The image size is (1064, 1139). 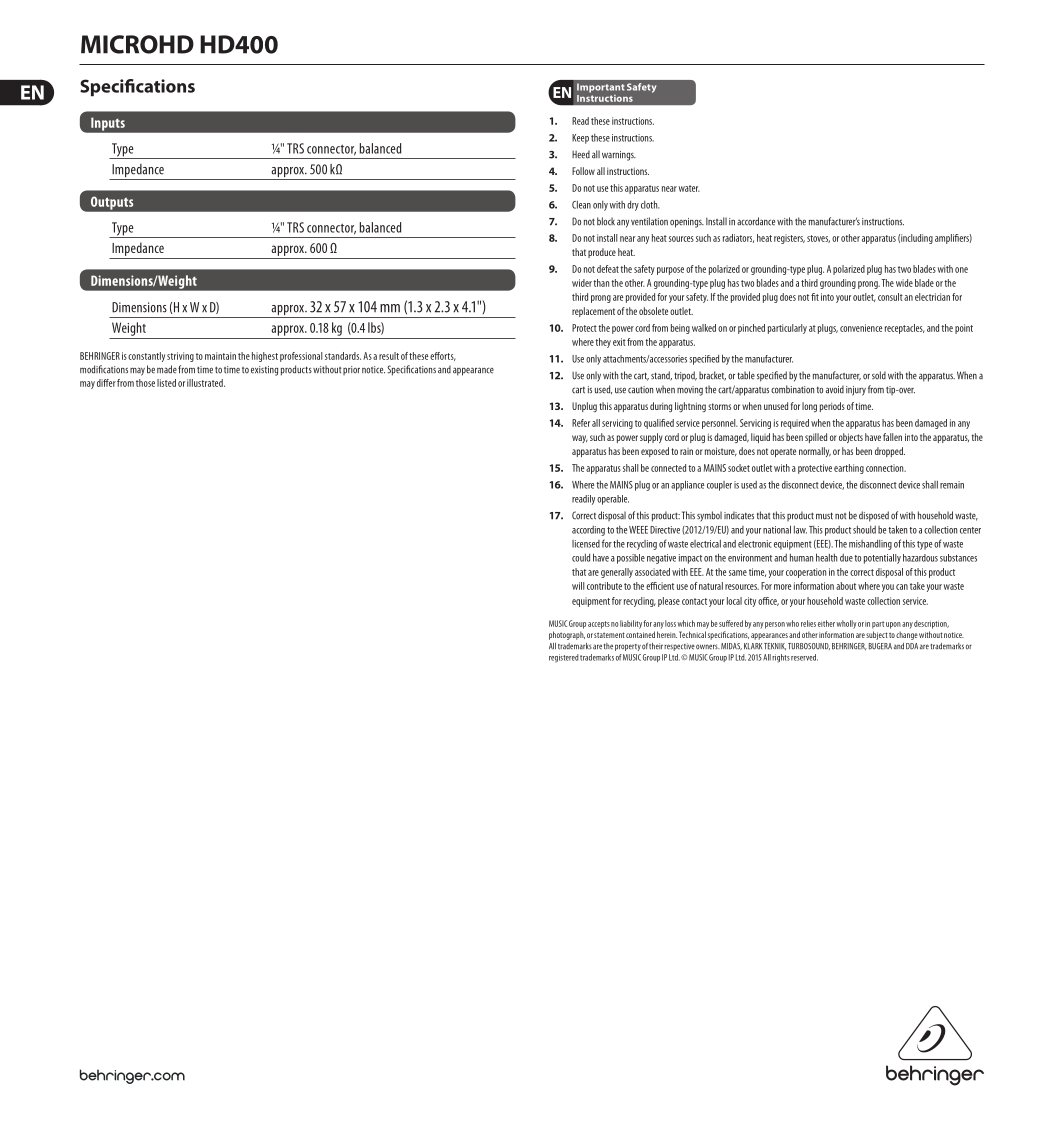 I want to click on Refer, so click(x=581, y=423).
